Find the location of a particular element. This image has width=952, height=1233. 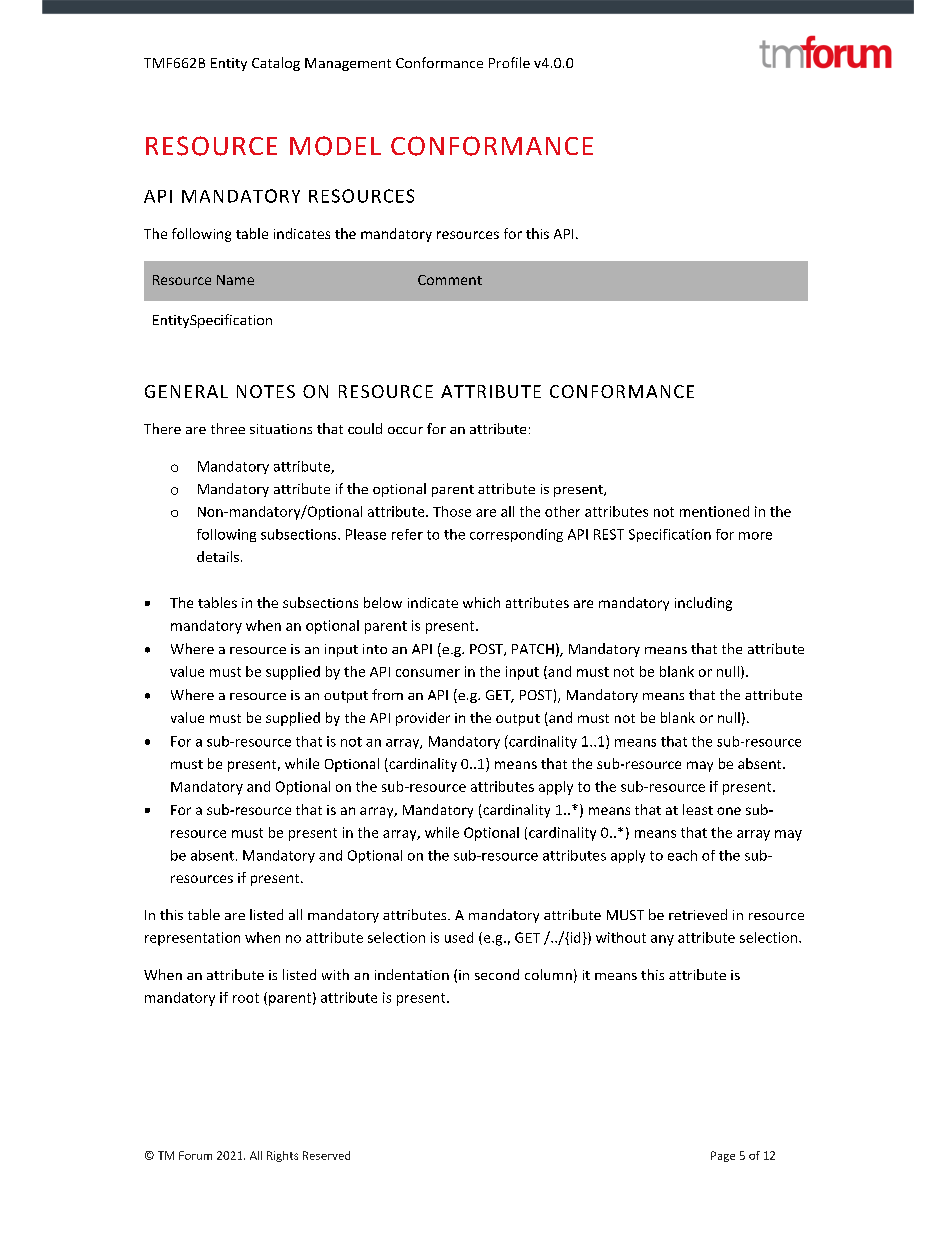

root is located at coordinates (246, 998).
